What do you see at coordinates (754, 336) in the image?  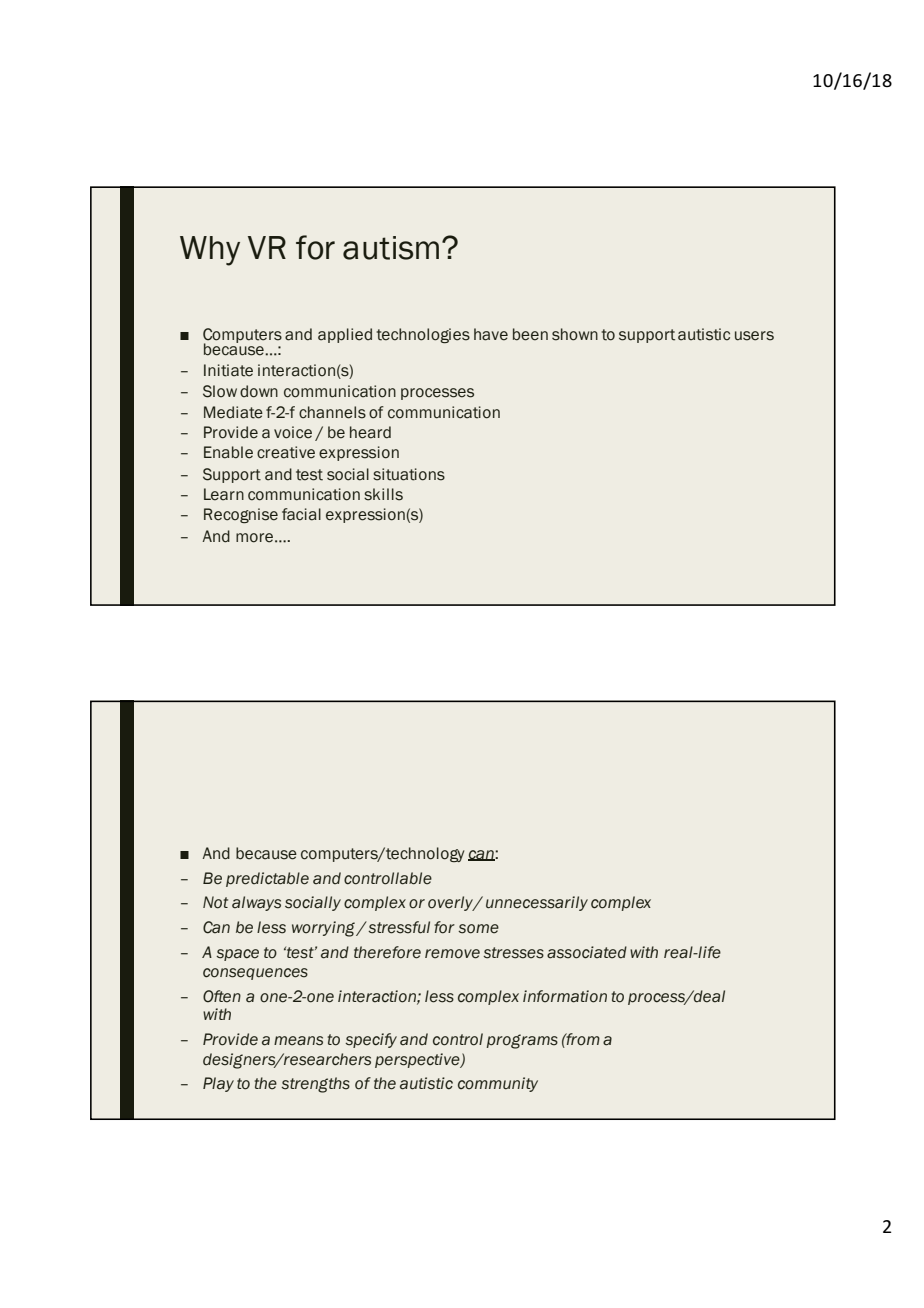 I see `users` at bounding box center [754, 336].
